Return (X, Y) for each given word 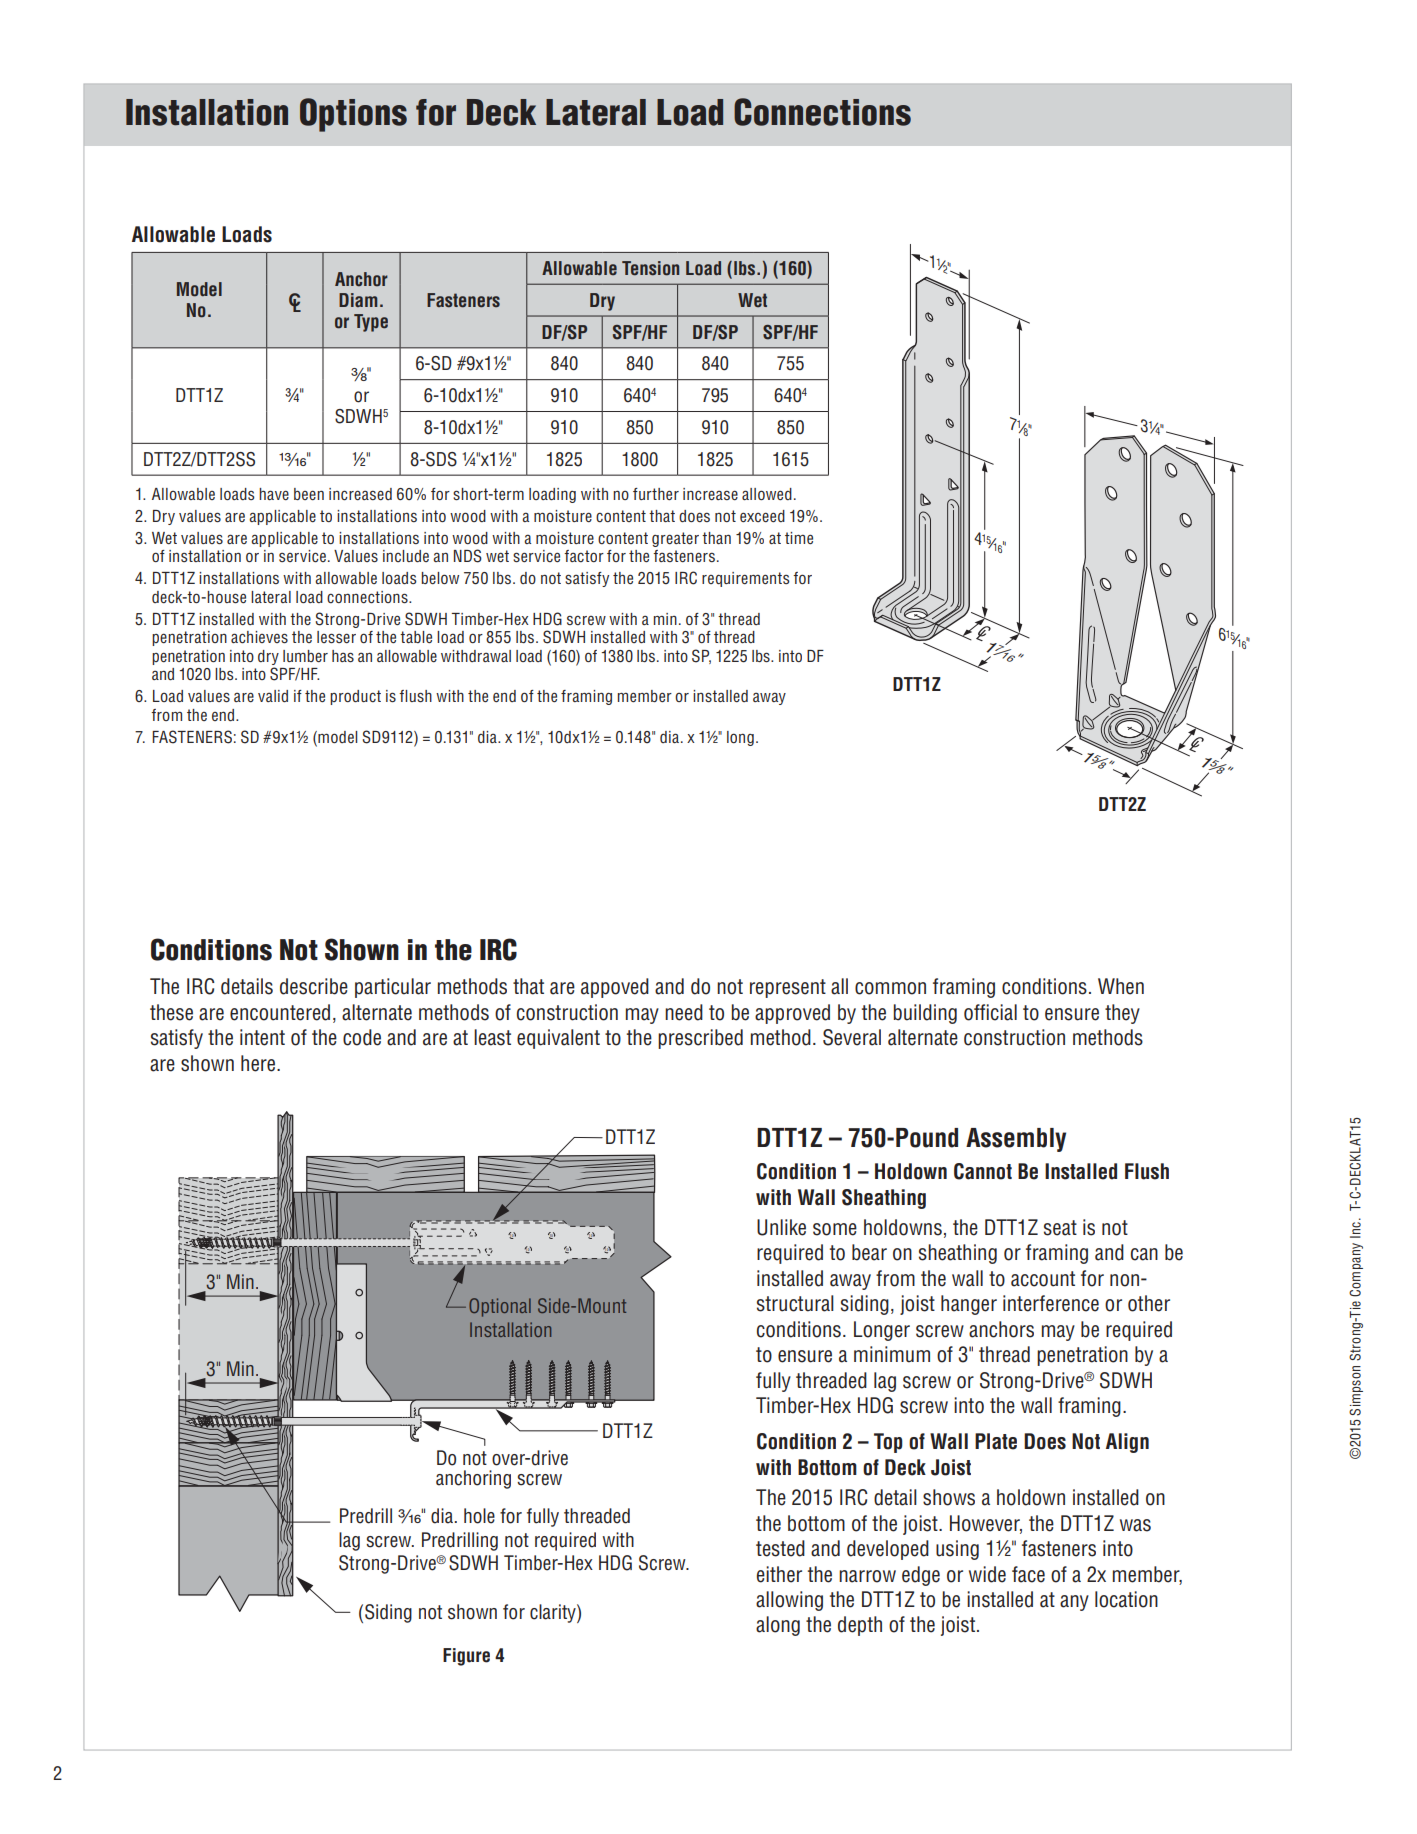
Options (353, 115)
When (1121, 986)
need (684, 1012)
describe (314, 986)
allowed (767, 494)
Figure (466, 1657)
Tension (650, 268)
